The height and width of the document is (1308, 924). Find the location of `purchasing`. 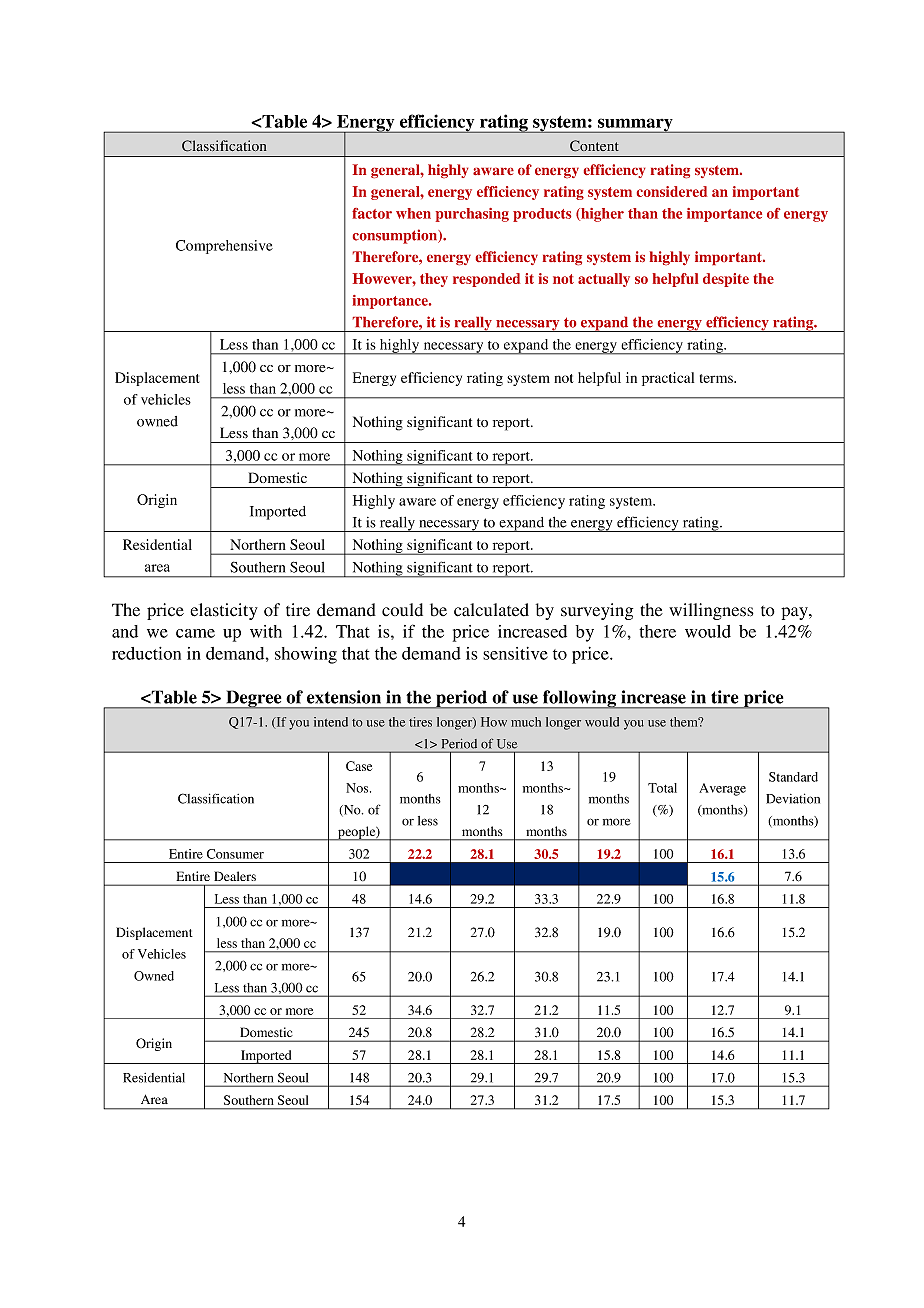

purchasing is located at coordinates (472, 215).
